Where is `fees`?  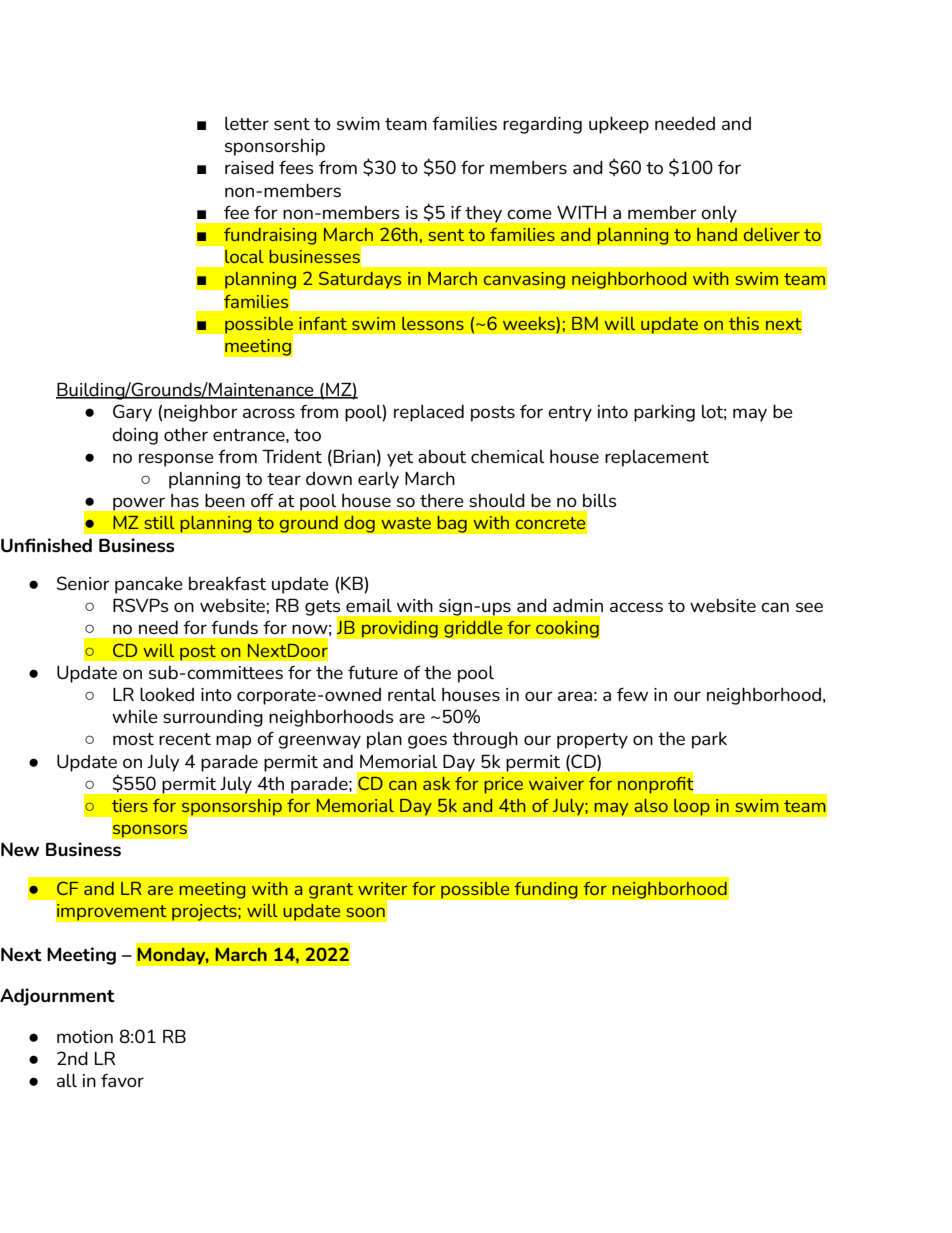 fees is located at coordinates (296, 167).
